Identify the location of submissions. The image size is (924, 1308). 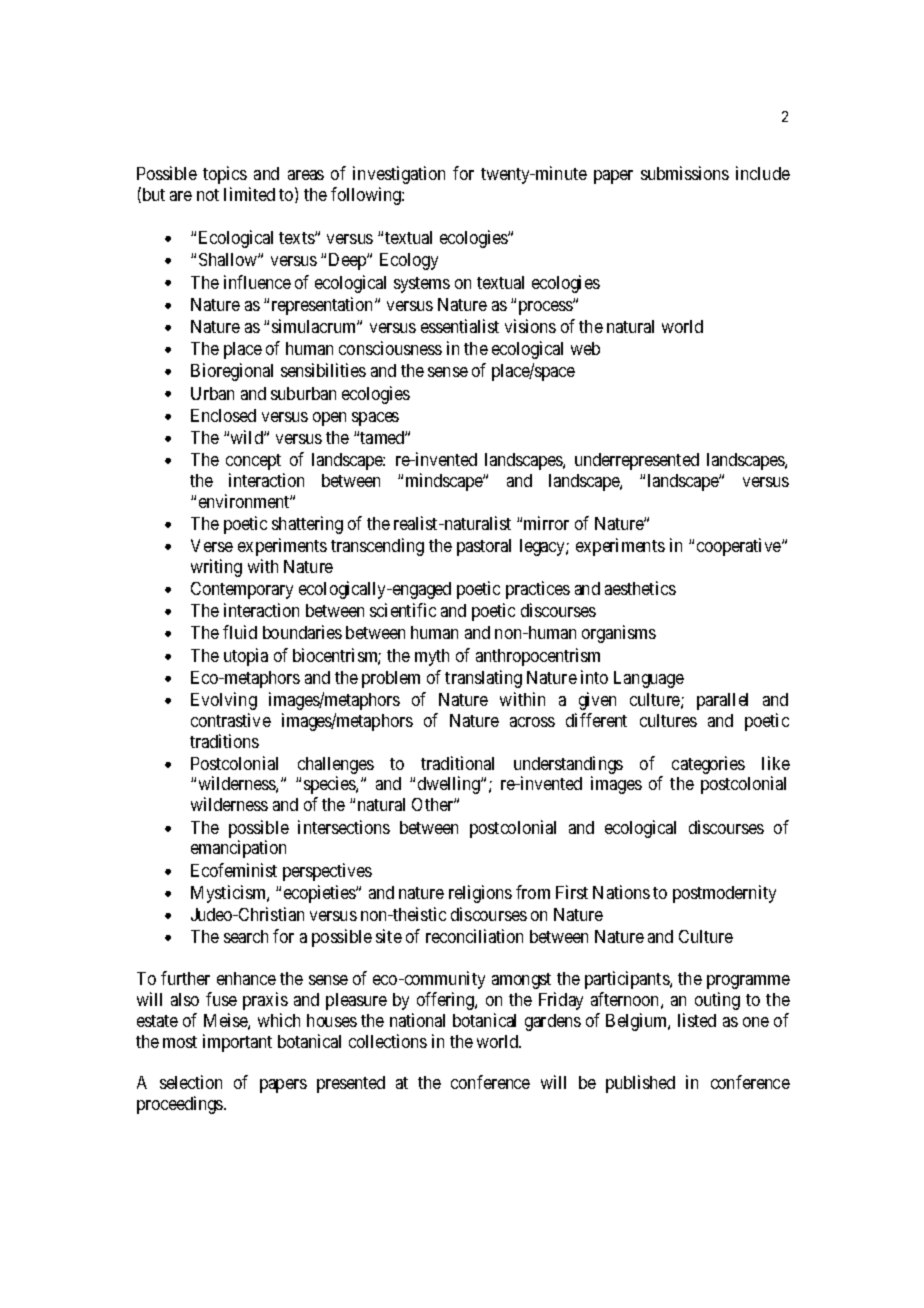
(685, 173).
